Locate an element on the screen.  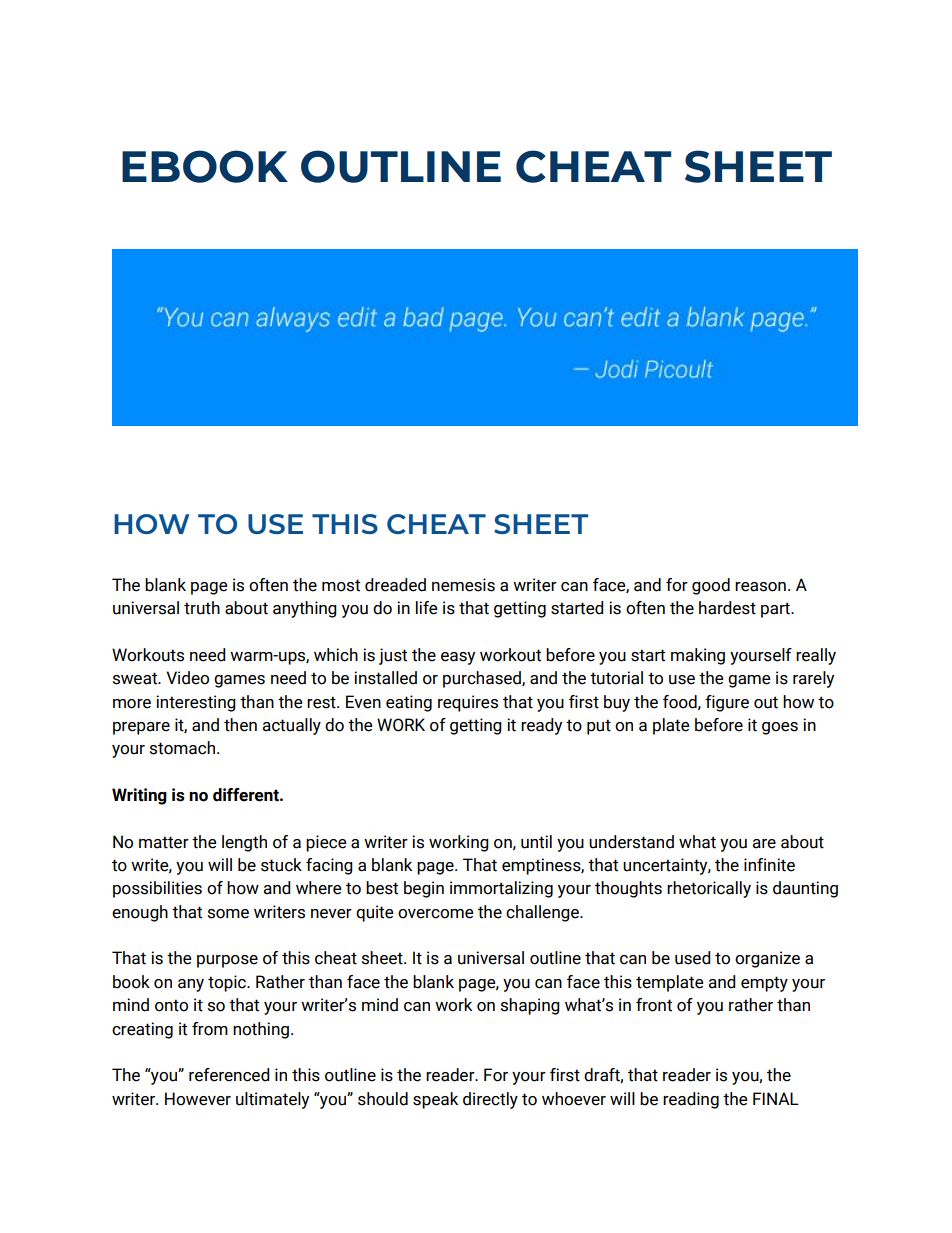
nemesis is located at coordinates (463, 585).
